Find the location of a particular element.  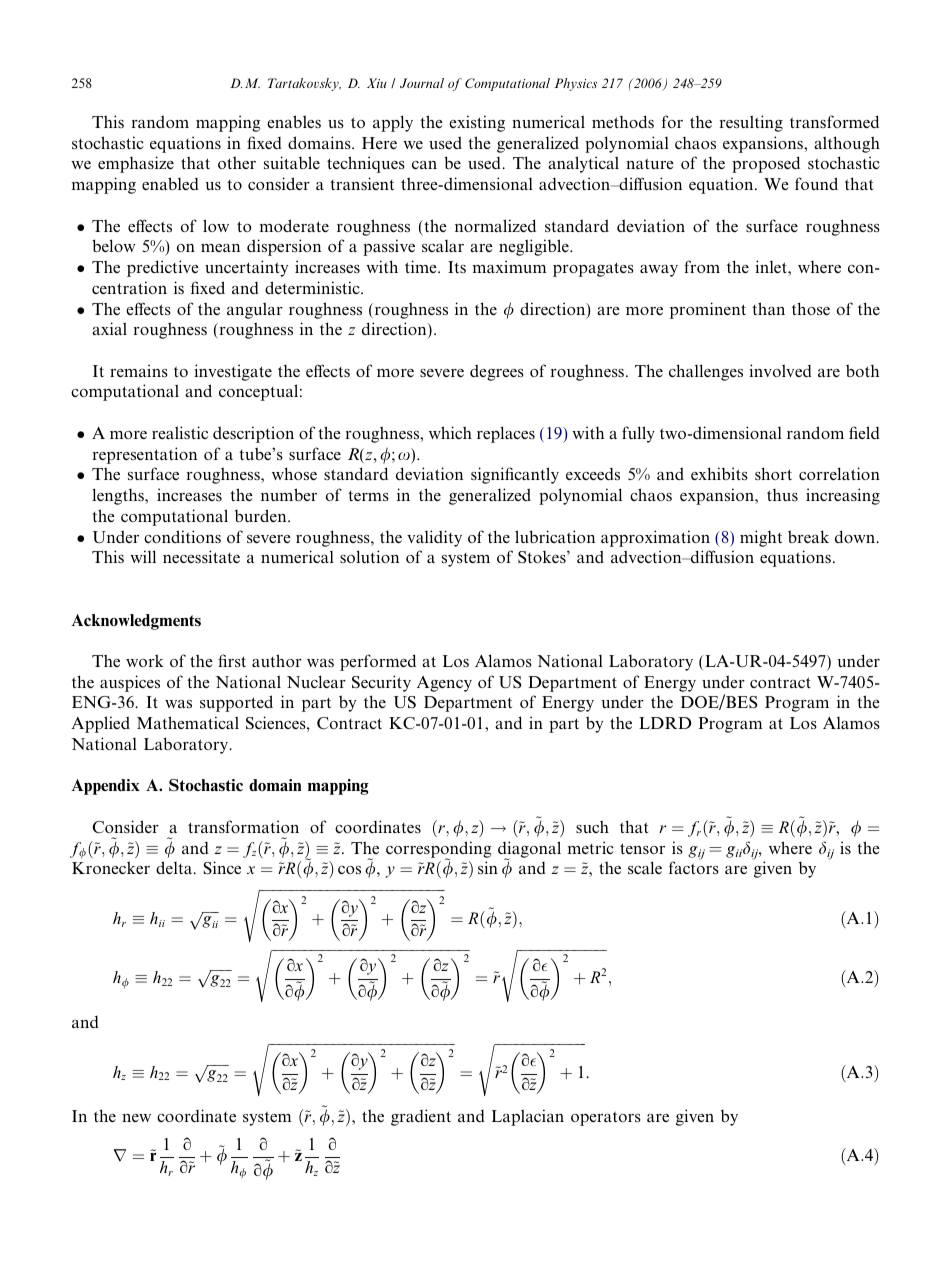

might is located at coordinates (761, 538).
